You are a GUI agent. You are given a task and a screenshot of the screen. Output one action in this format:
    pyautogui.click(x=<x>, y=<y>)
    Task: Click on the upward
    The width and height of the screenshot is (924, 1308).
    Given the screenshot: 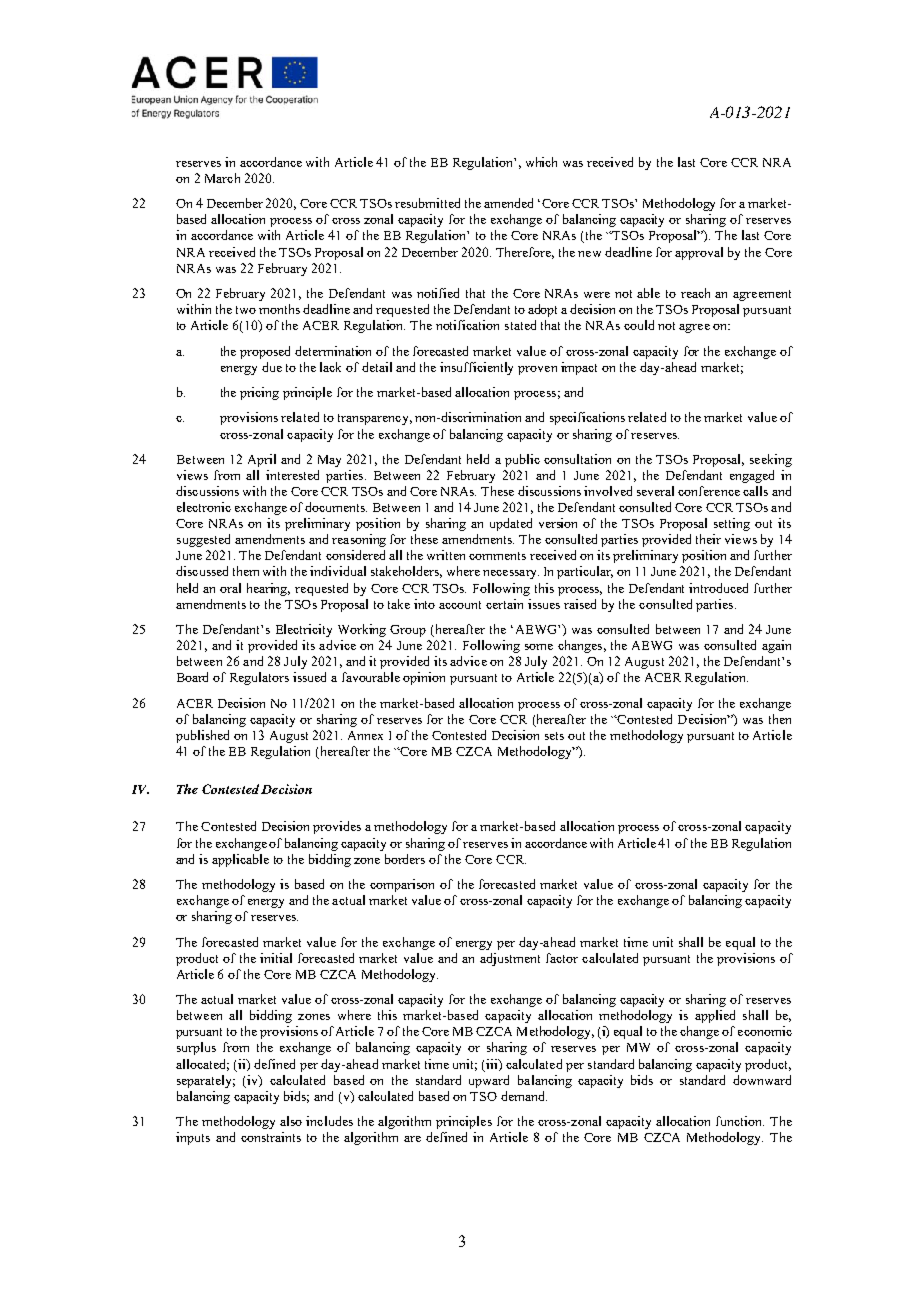 What is the action you would take?
    pyautogui.click(x=489, y=1081)
